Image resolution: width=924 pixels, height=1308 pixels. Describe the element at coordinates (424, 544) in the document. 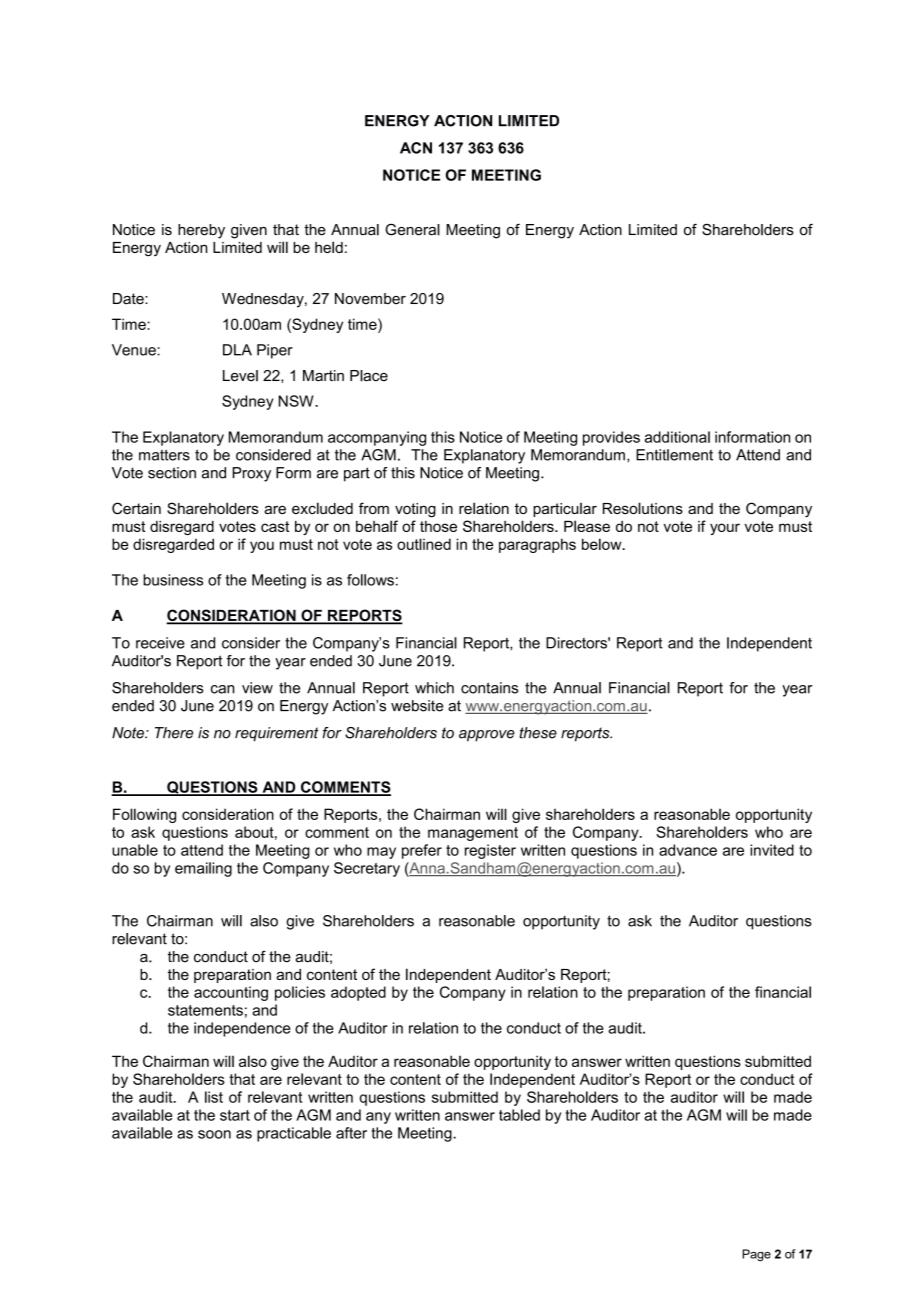

I see `outlined` at that location.
